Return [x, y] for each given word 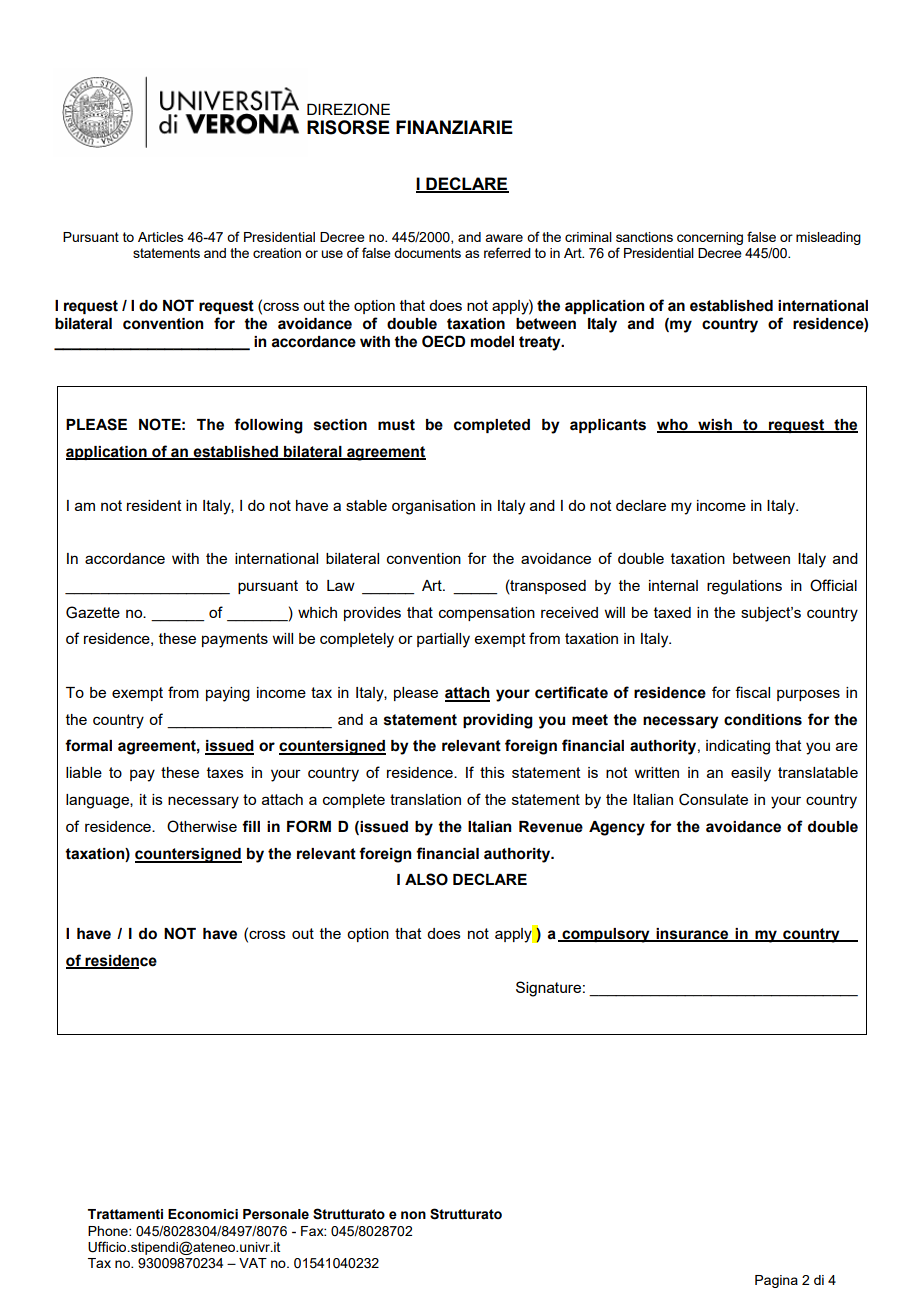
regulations [744, 587]
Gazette [93, 612]
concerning [710, 238]
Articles [161, 237]
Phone [109, 1231]
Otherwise [202, 826]
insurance [692, 935]
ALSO [426, 879]
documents [427, 253]
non [413, 1215]
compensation [487, 614]
